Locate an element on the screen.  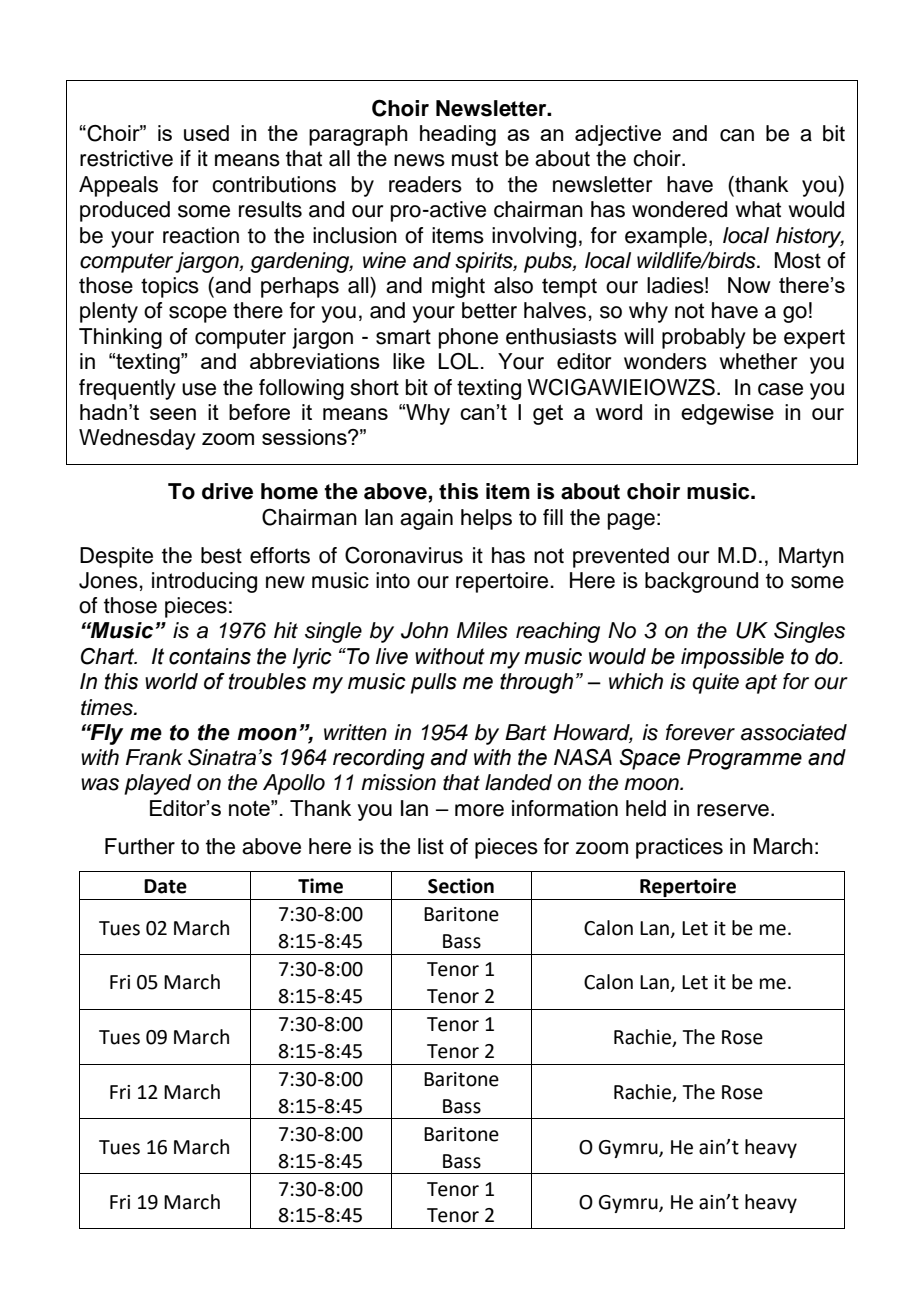
page is located at coordinates (631, 521).
